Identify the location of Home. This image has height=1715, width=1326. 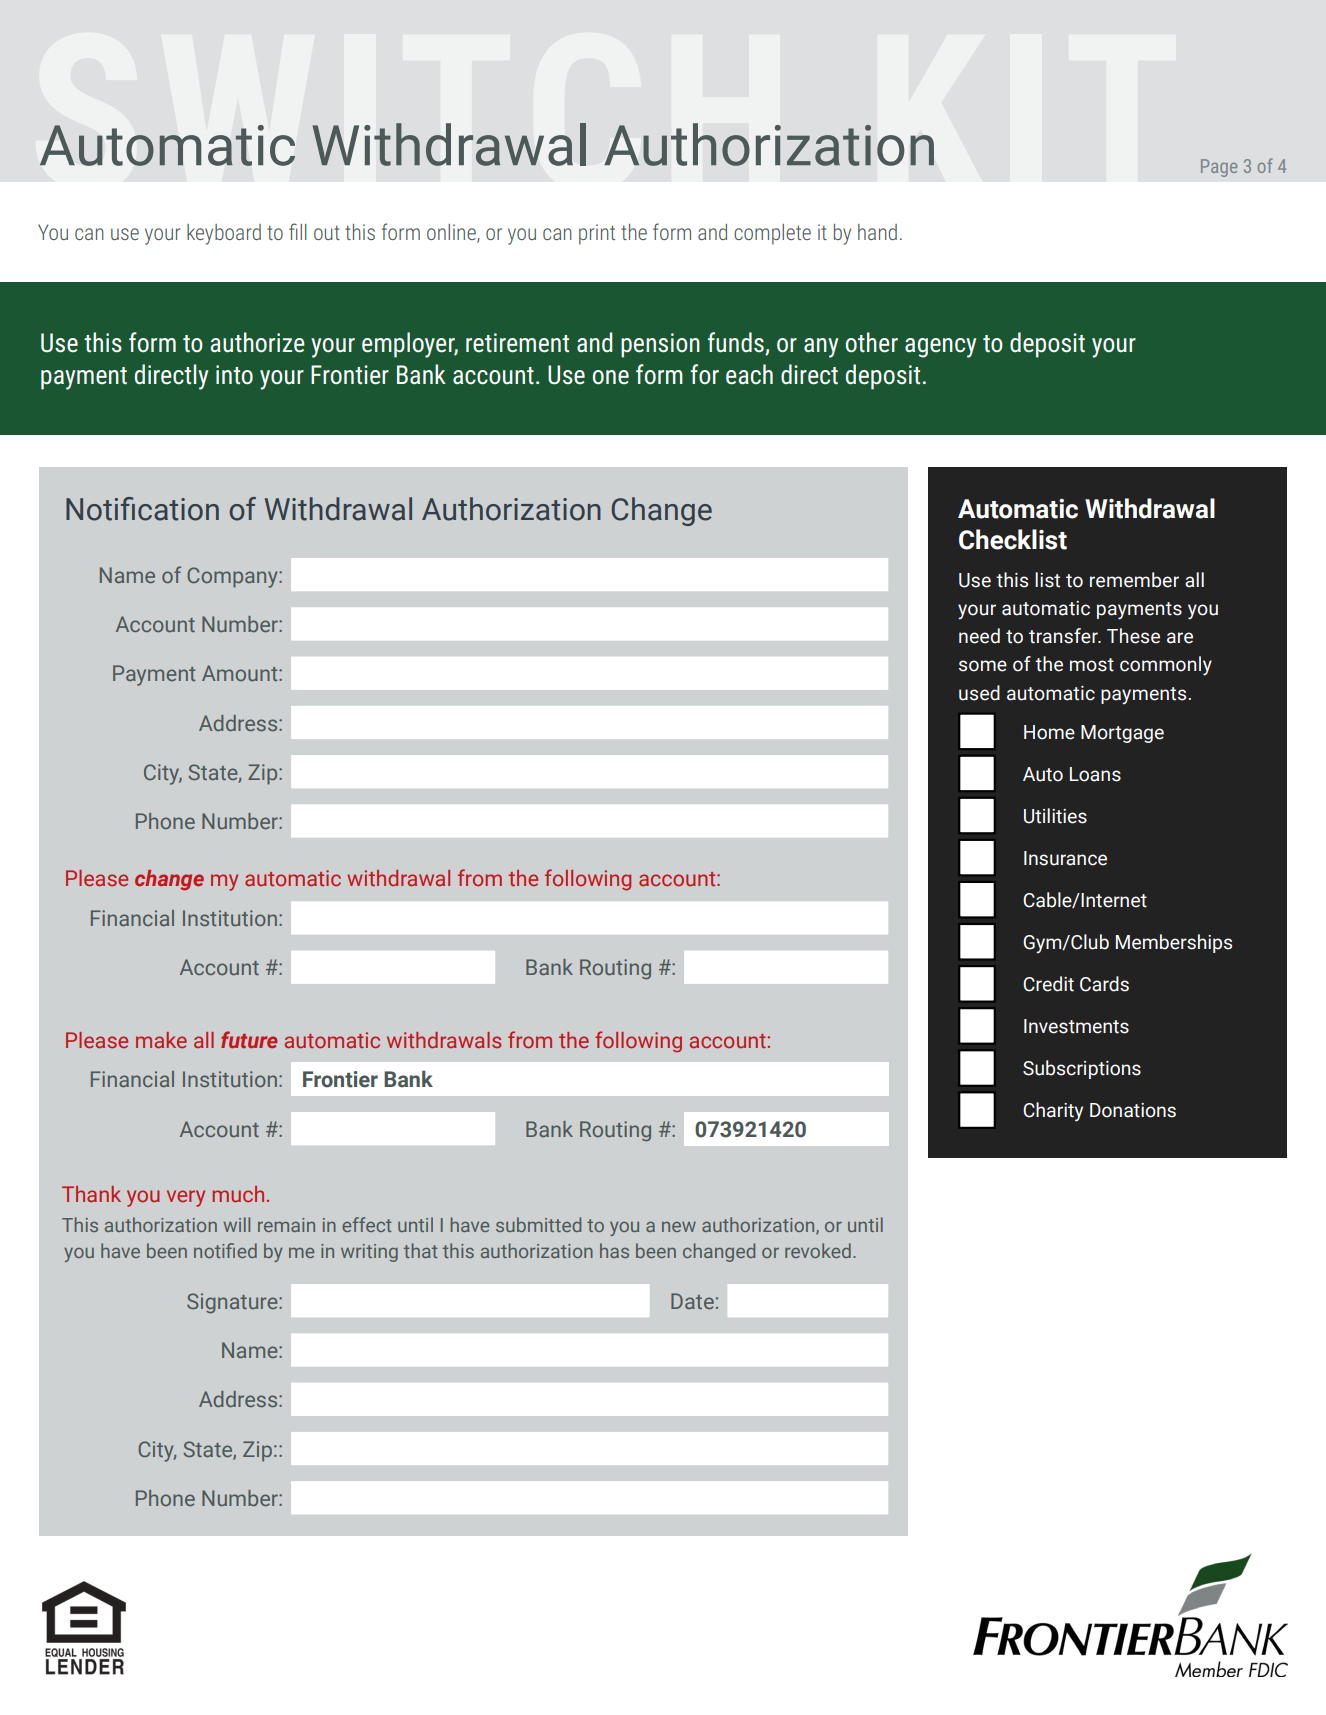
(1049, 732).
